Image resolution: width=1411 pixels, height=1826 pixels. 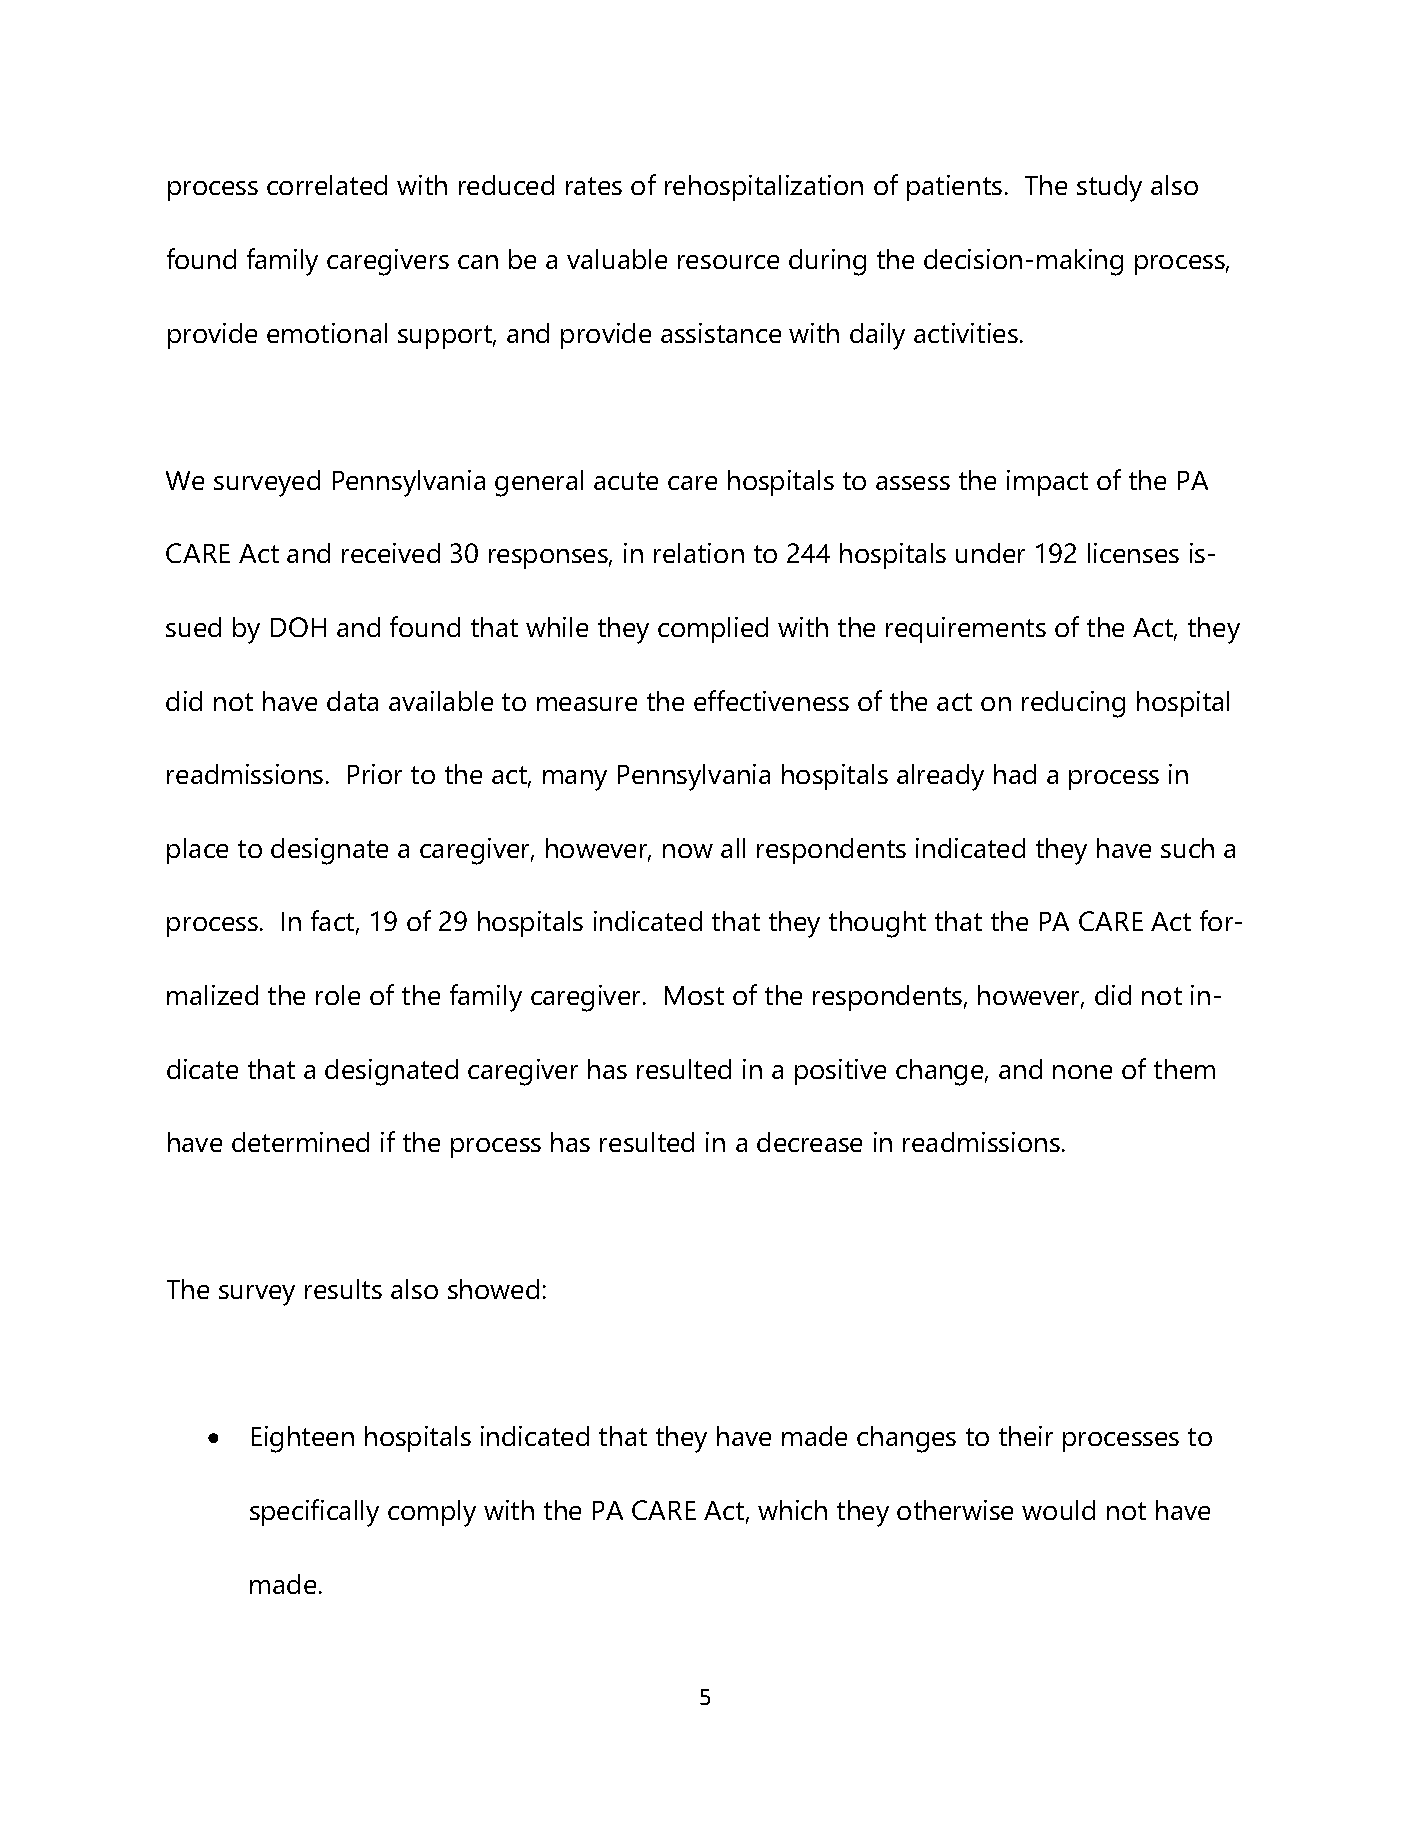 What do you see at coordinates (327, 185) in the image?
I see `correlated` at bounding box center [327, 185].
